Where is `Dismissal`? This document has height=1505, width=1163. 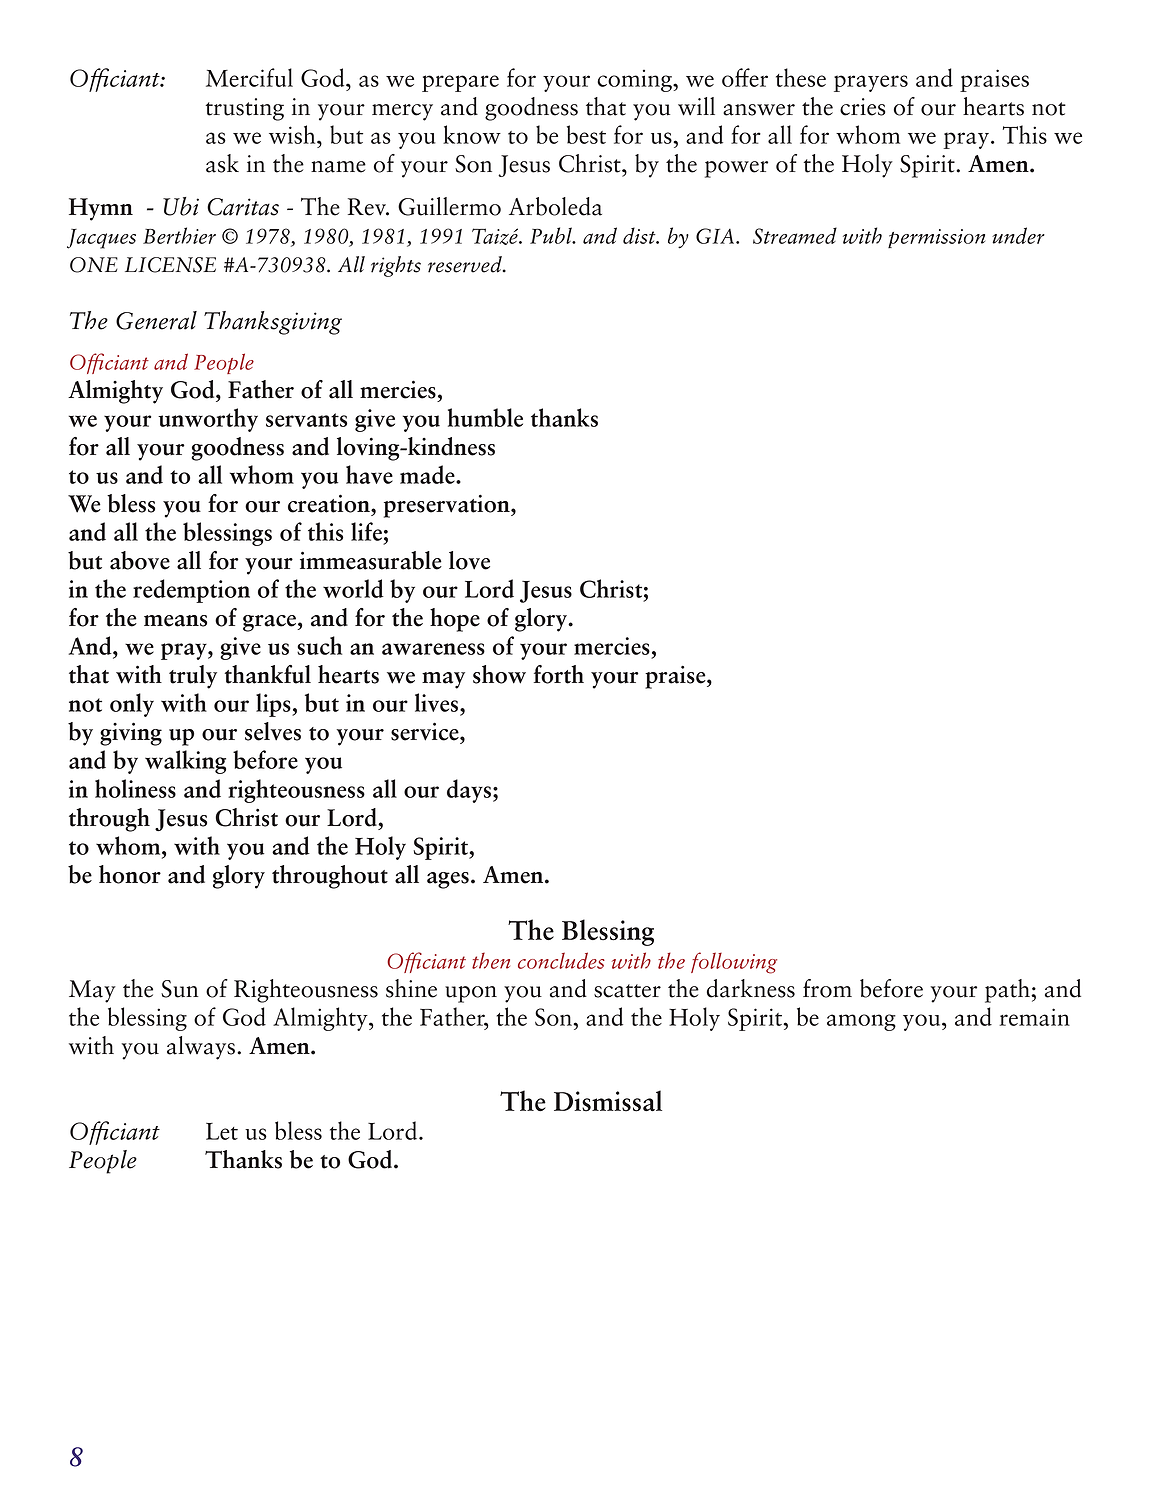 Dismissal is located at coordinates (608, 1101).
